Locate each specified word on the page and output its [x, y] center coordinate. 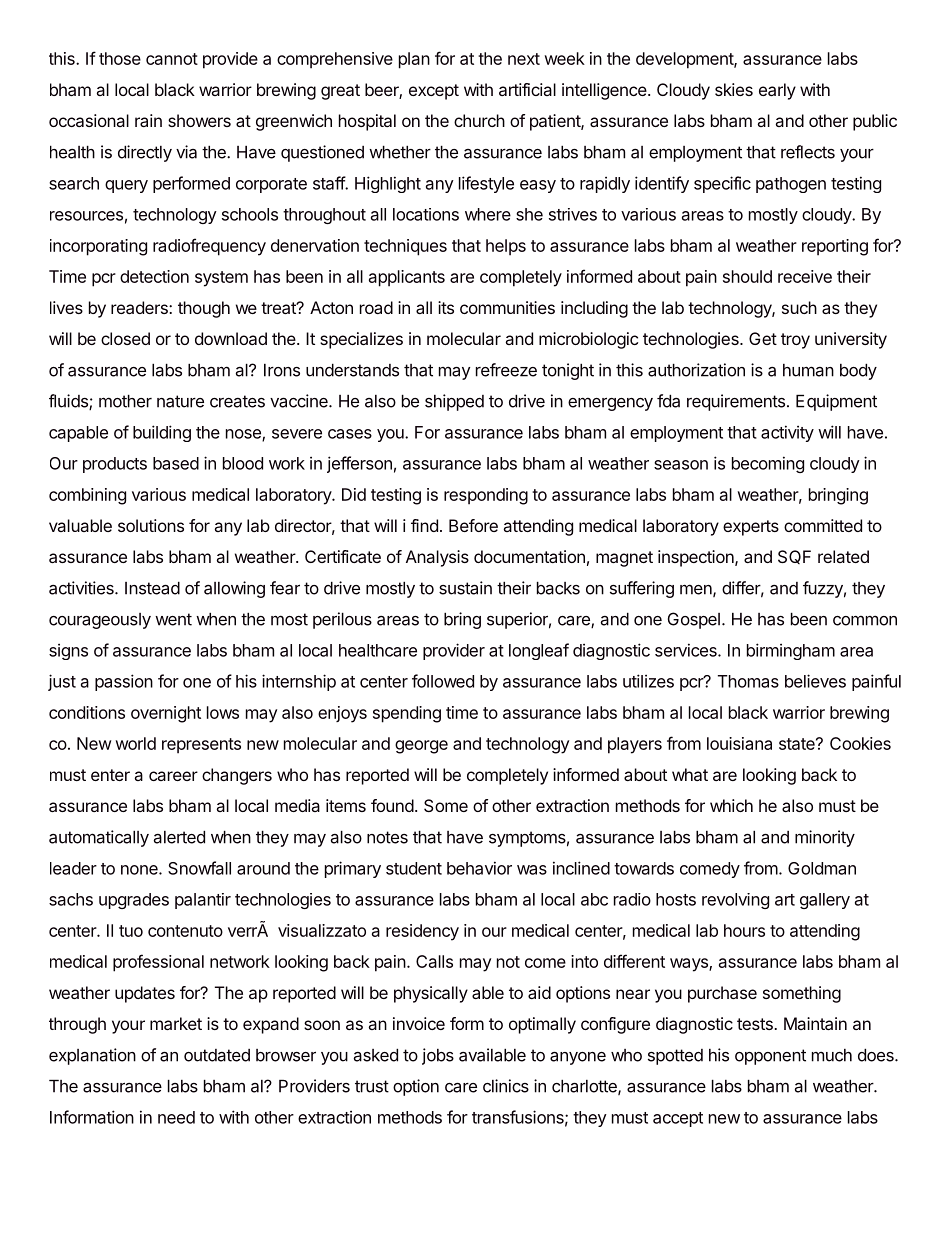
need [176, 1117]
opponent [770, 1057]
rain [148, 120]
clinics [506, 1086]
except [434, 92]
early [777, 91]
